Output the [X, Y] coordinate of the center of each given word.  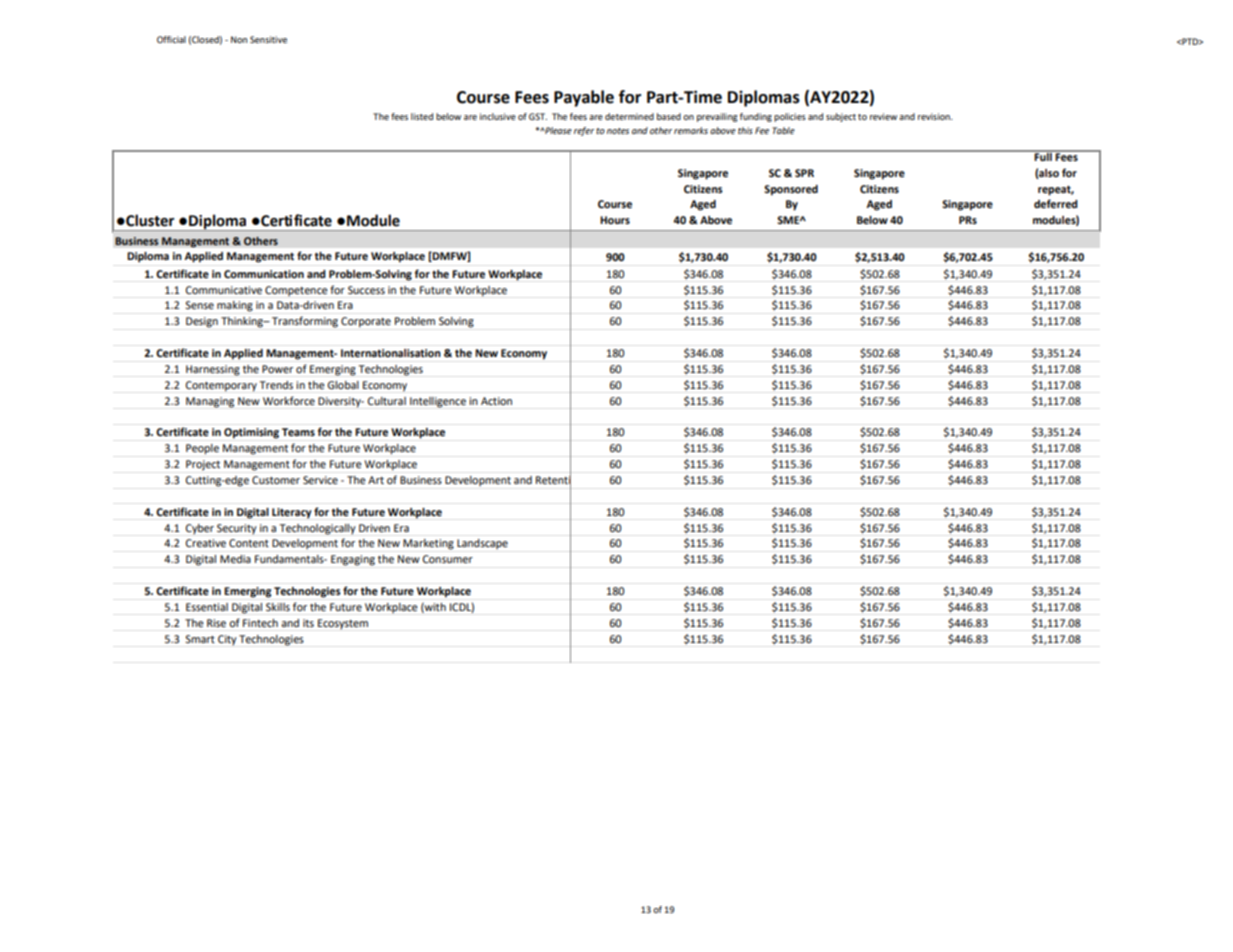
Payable [584, 98]
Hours [615, 220]
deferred [1056, 204]
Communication [264, 274]
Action [496, 401]
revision [935, 116]
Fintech [260, 623]
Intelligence [438, 402]
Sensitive [268, 39]
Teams [298, 432]
